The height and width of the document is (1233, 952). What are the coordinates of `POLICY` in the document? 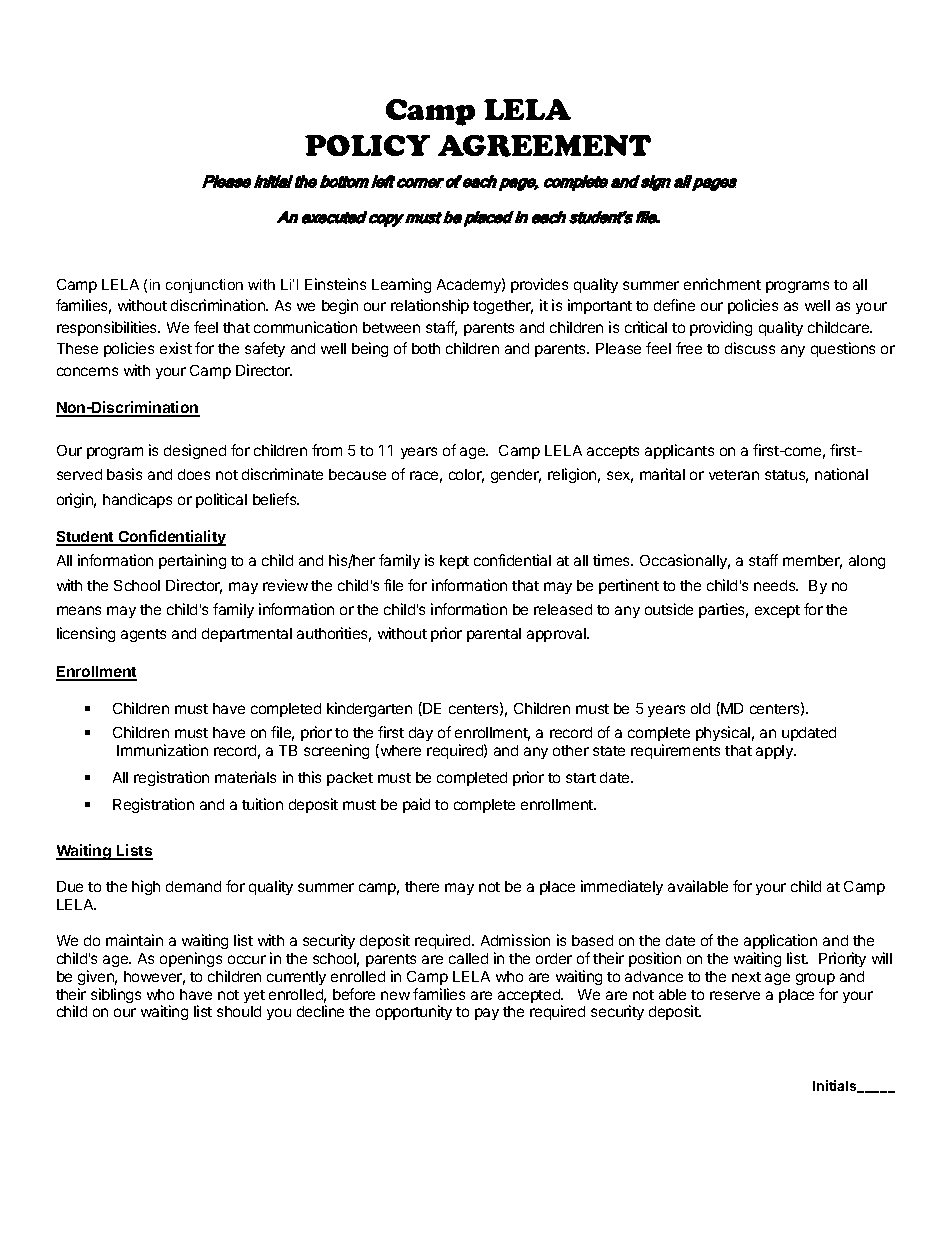 It's located at (367, 145).
